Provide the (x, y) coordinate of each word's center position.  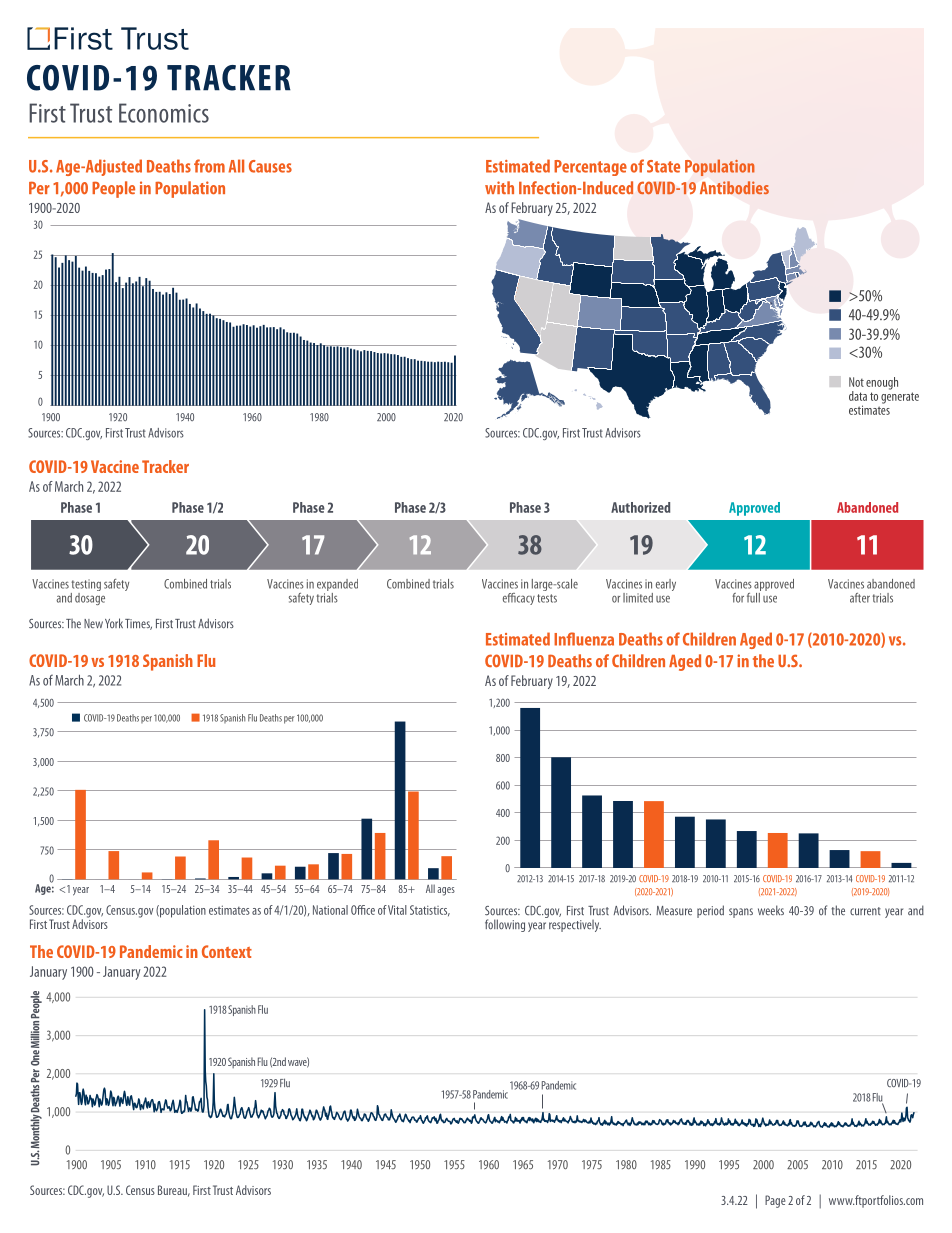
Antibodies (734, 187)
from (209, 166)
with (499, 187)
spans (741, 913)
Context (227, 951)
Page (775, 1201)
